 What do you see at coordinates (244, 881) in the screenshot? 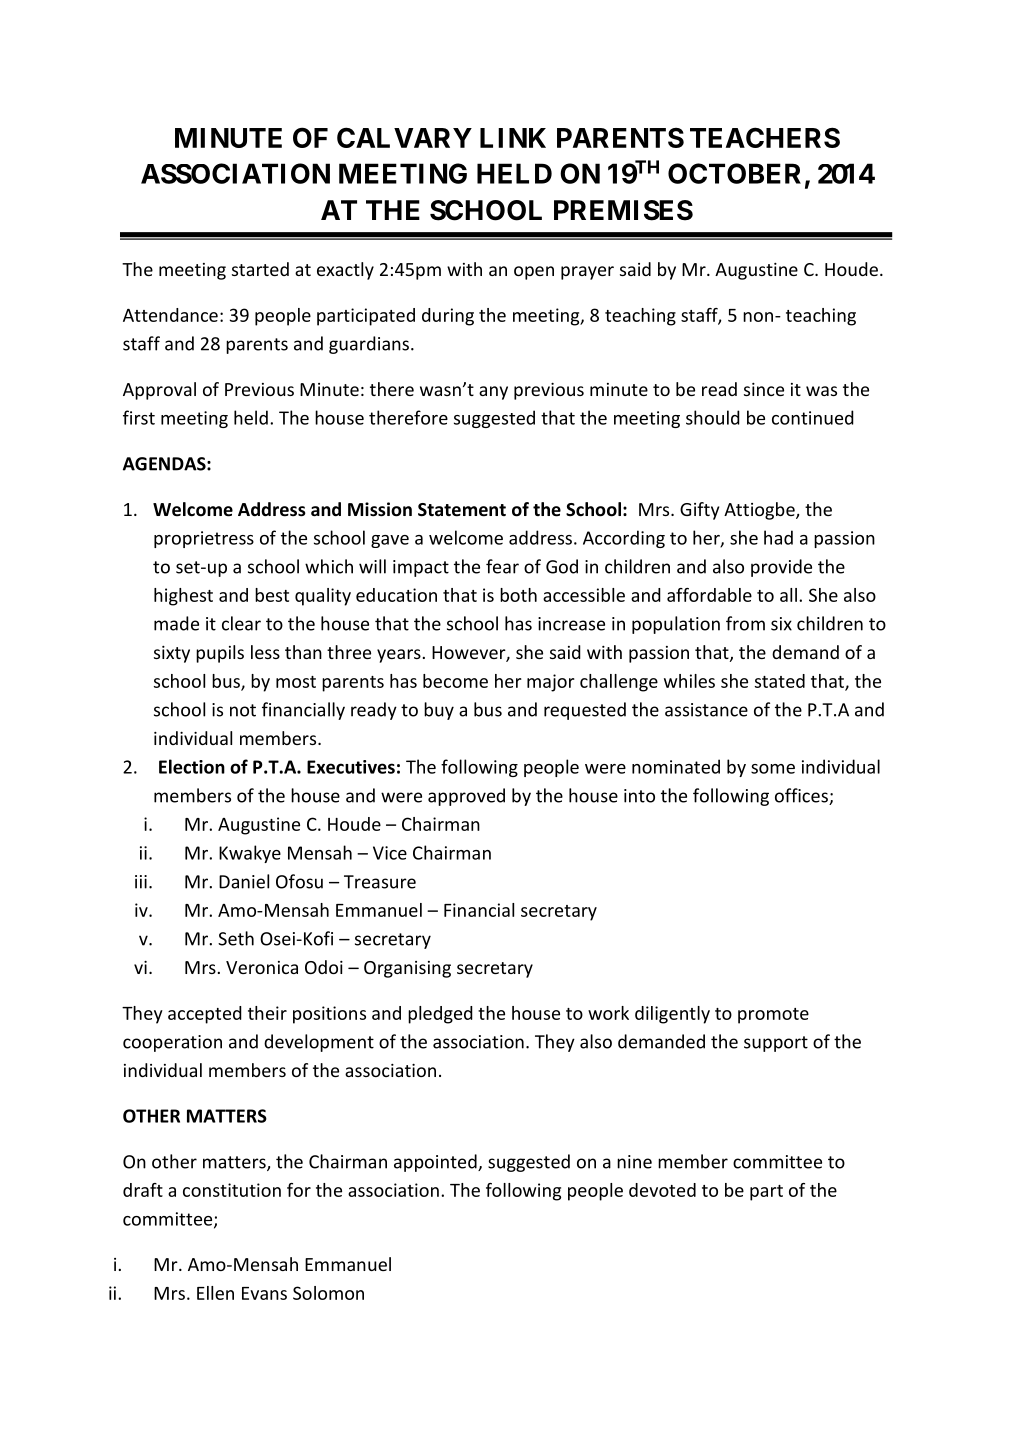
I see `Daniel` at bounding box center [244, 881].
